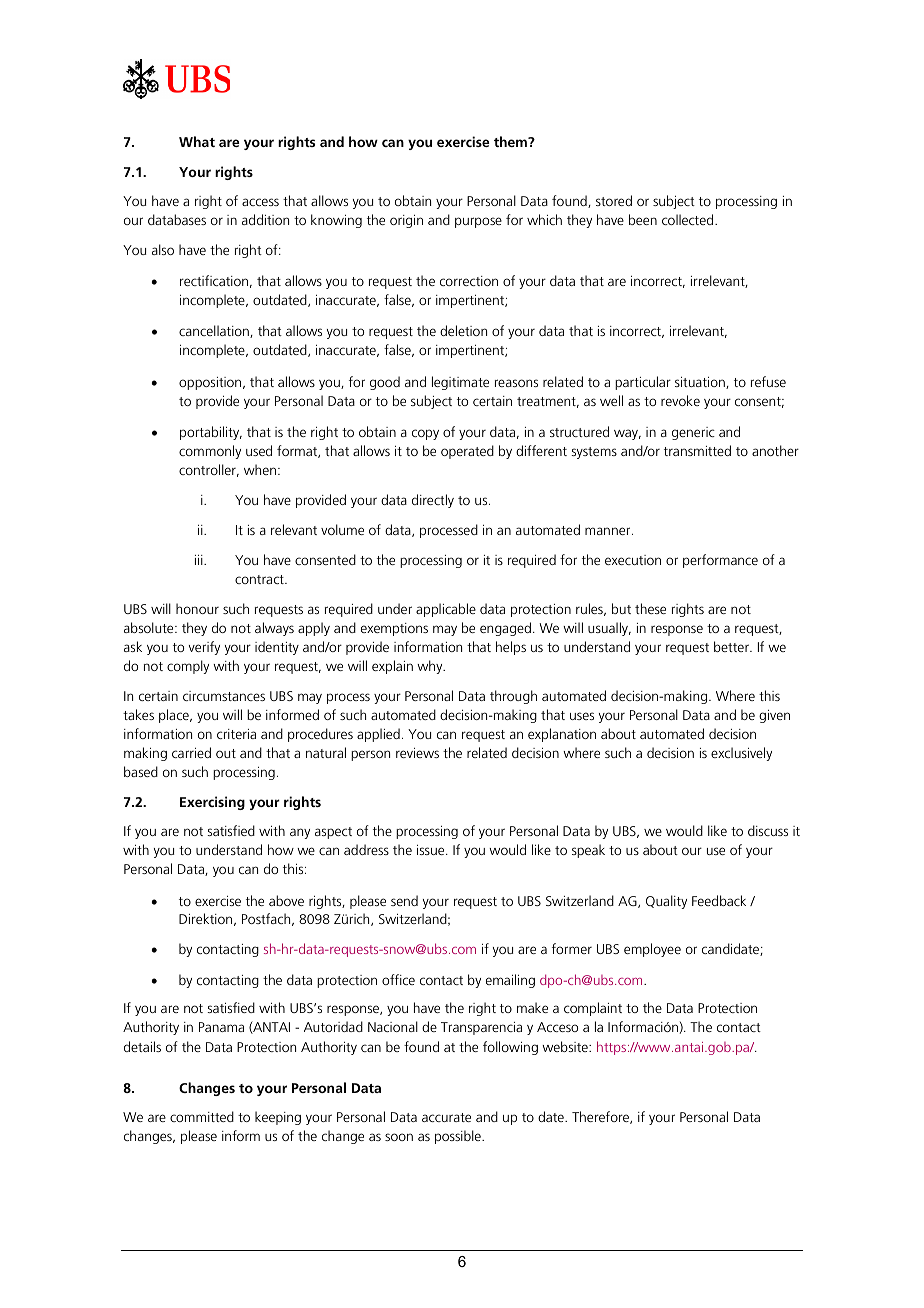 The image size is (924, 1308). I want to click on revoke, so click(680, 400).
